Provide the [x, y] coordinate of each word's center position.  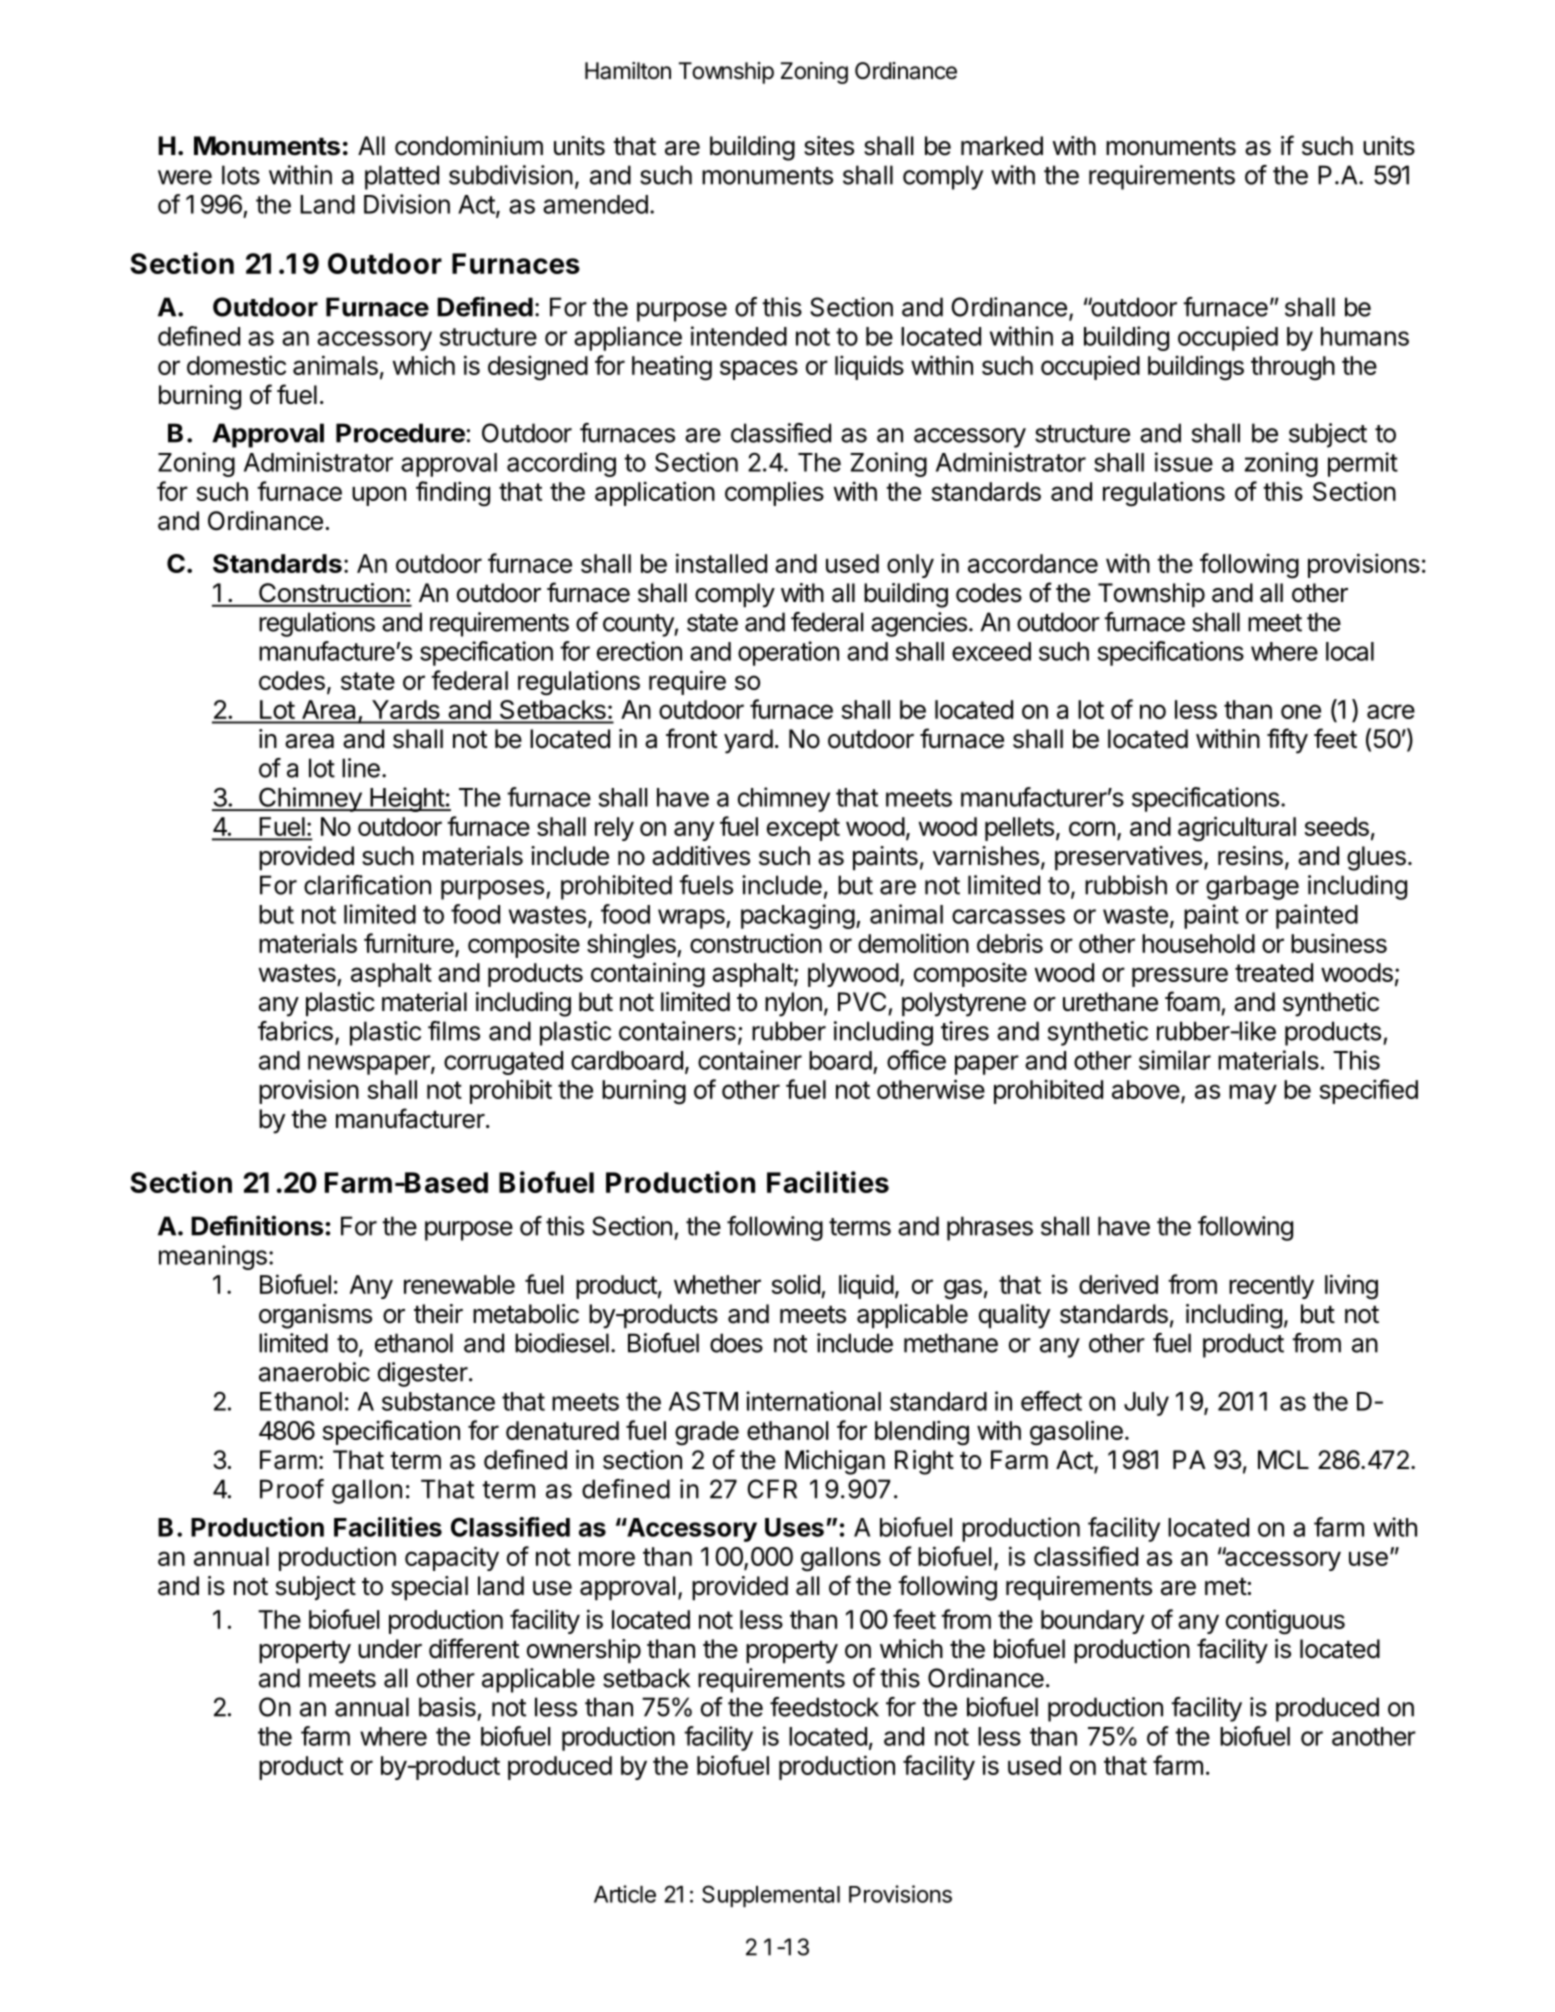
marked [1002, 146]
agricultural [1237, 829]
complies [774, 493]
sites [829, 146]
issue [1184, 462]
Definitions [258, 1225]
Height [407, 799]
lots [241, 175]
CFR [772, 1489]
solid [795, 1284]
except [803, 829]
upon [379, 496]
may [1253, 1094]
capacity [452, 1558]
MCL [1283, 1460]
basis [447, 1707]
